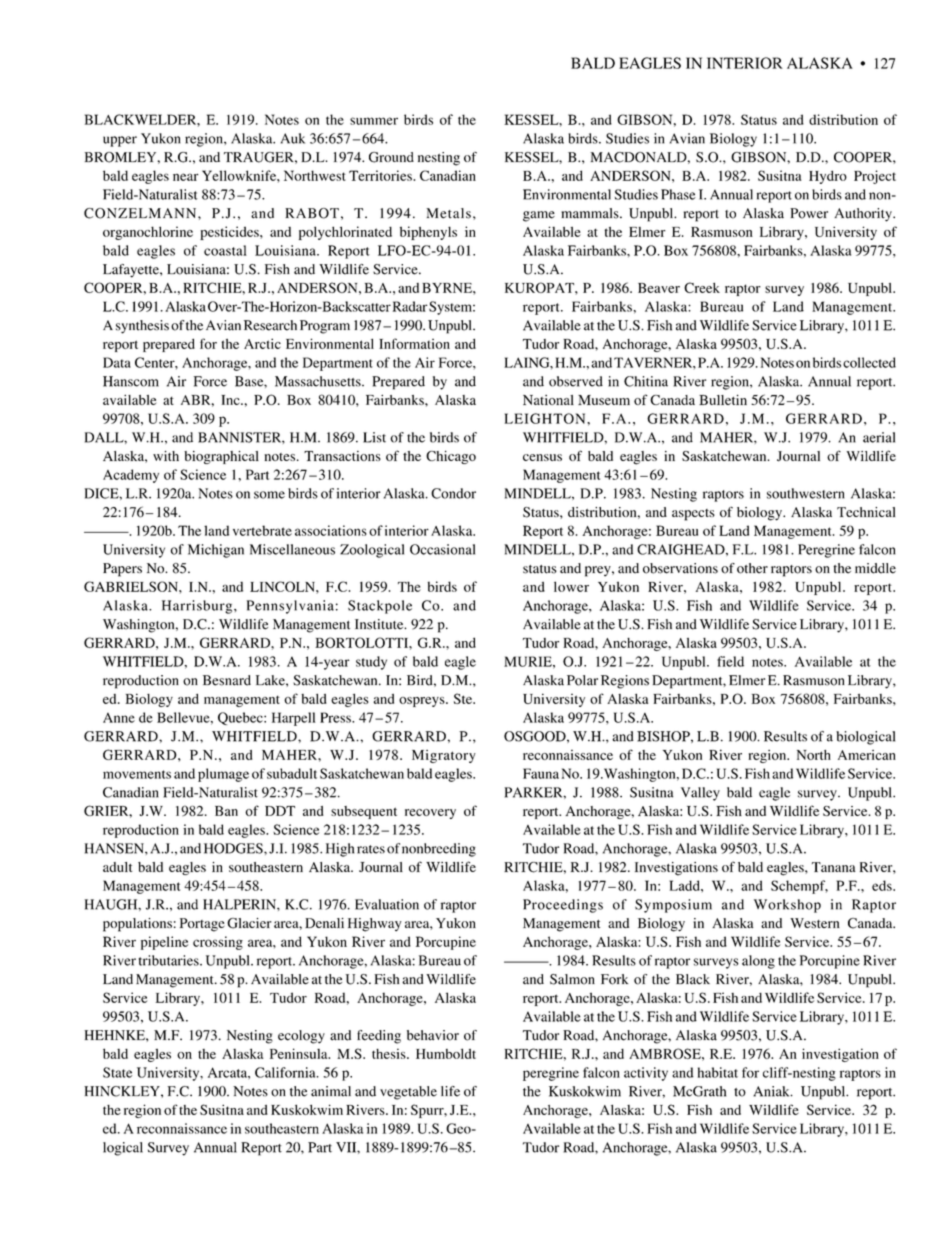 The width and height of the document is (952, 1233). Describe the element at coordinates (290, 607) in the document. I see `Pennsylvania` at that location.
